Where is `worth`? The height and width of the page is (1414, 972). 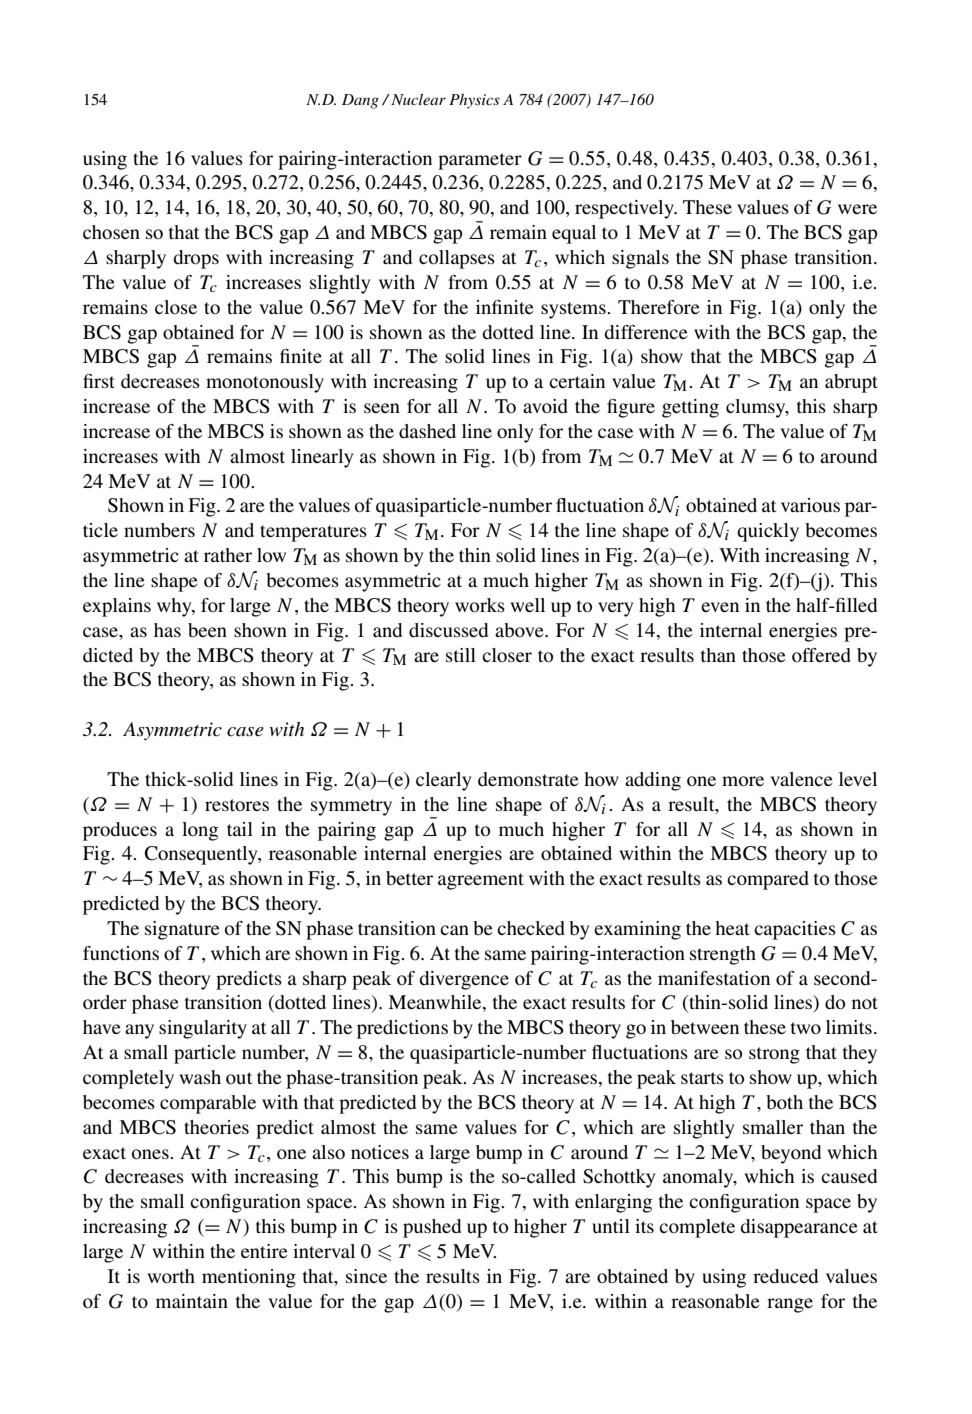 worth is located at coordinates (171, 1276).
